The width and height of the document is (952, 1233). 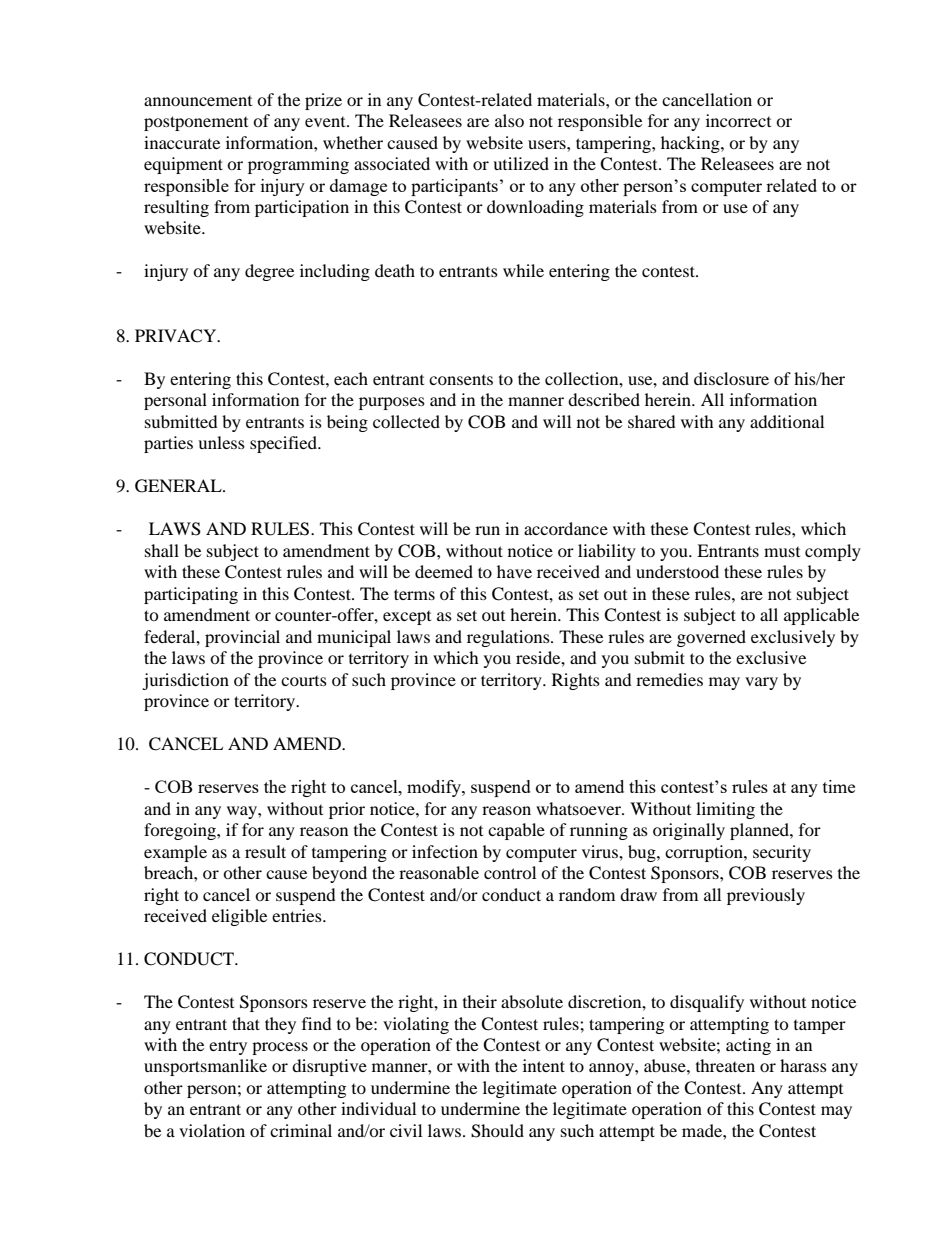 I want to click on regulations, so click(x=509, y=638).
